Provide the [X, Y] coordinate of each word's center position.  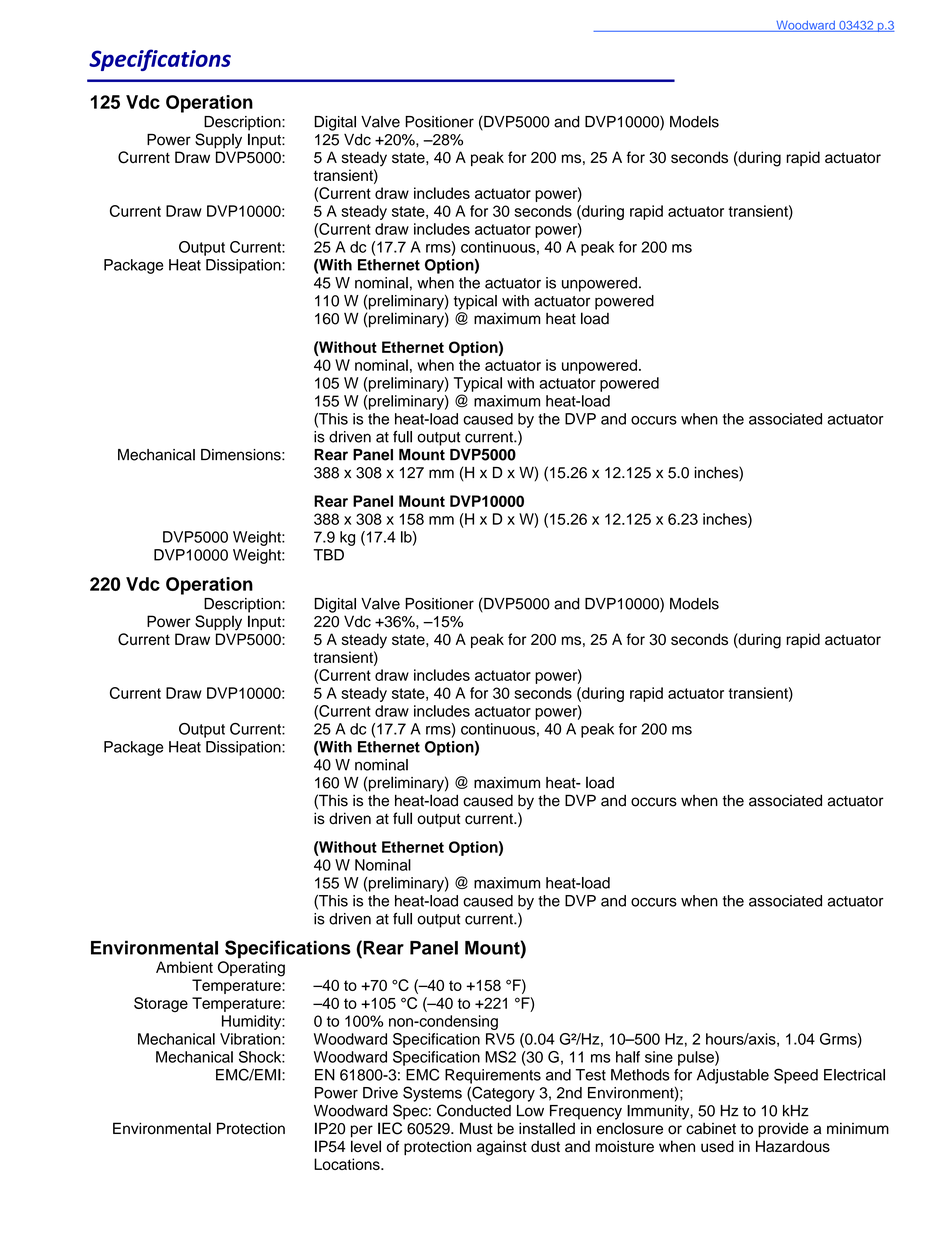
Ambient [184, 967]
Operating [251, 969]
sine [659, 1057]
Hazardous [793, 1146]
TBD [328, 555]
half [628, 1057]
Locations [348, 1164]
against [502, 1148]
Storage [161, 1004]
